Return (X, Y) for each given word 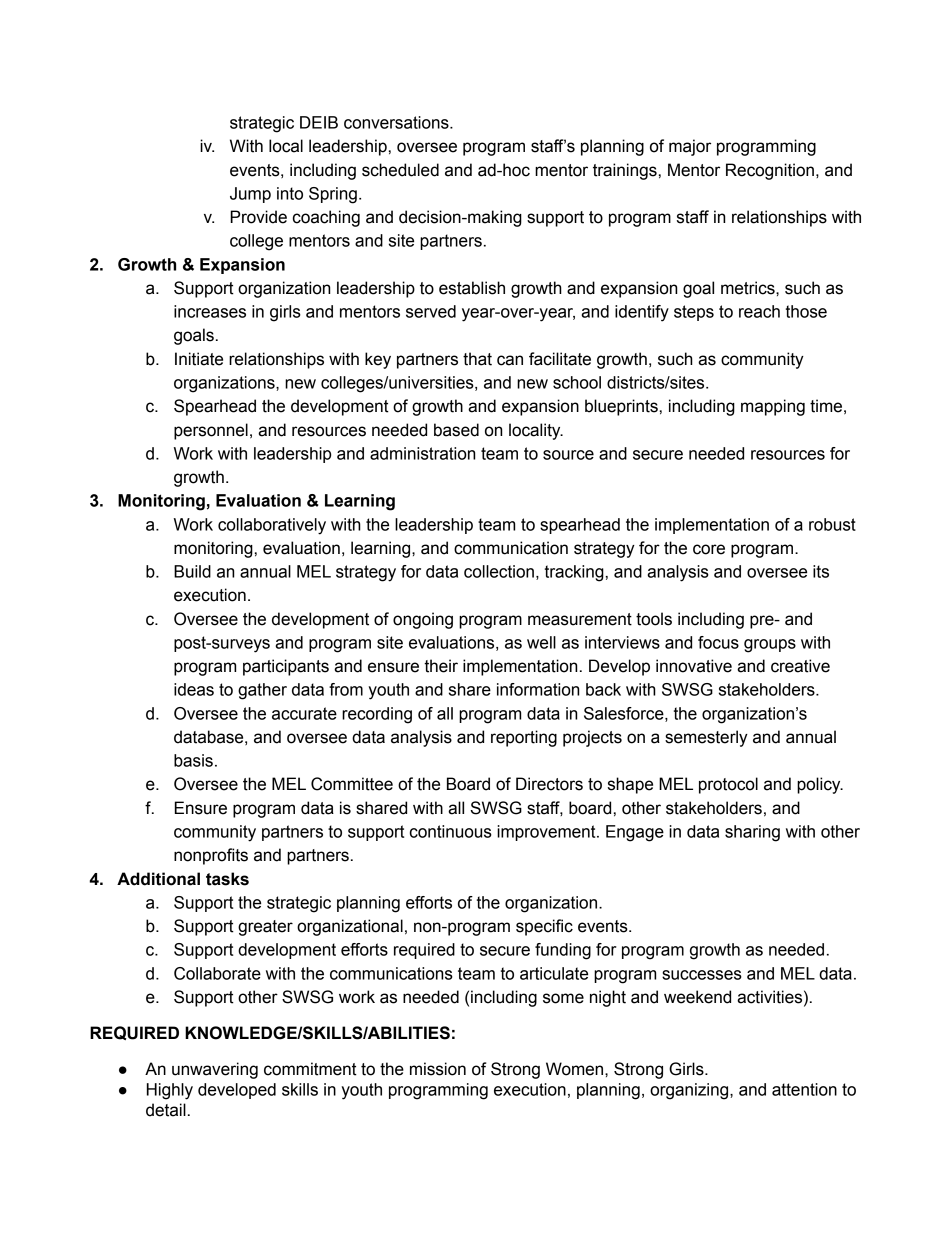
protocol (728, 785)
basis (193, 760)
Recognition (770, 171)
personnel (211, 431)
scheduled (400, 170)
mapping (773, 407)
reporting (524, 738)
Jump (250, 195)
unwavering (215, 1070)
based (456, 430)
